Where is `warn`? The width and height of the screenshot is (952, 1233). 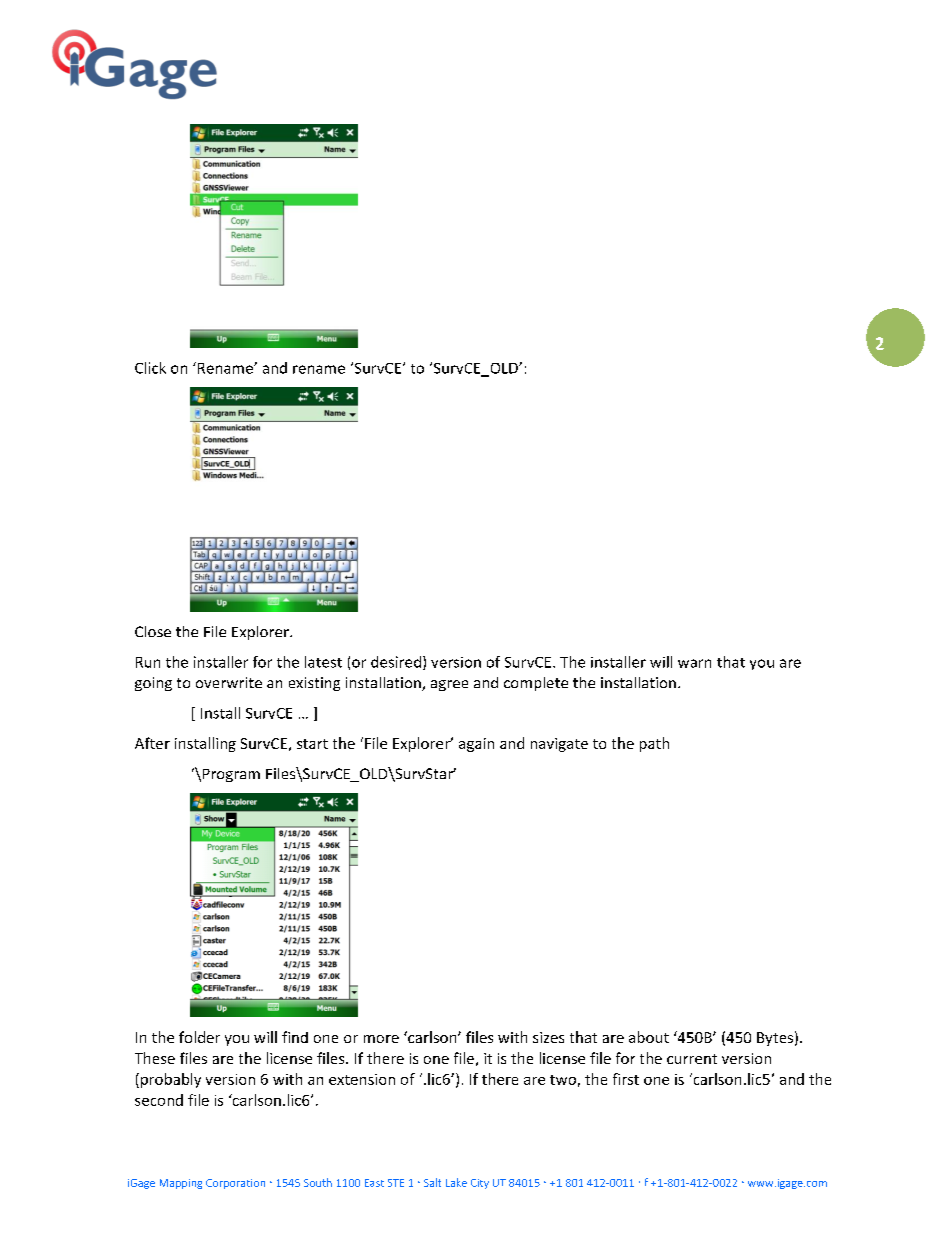
warn is located at coordinates (694, 663).
